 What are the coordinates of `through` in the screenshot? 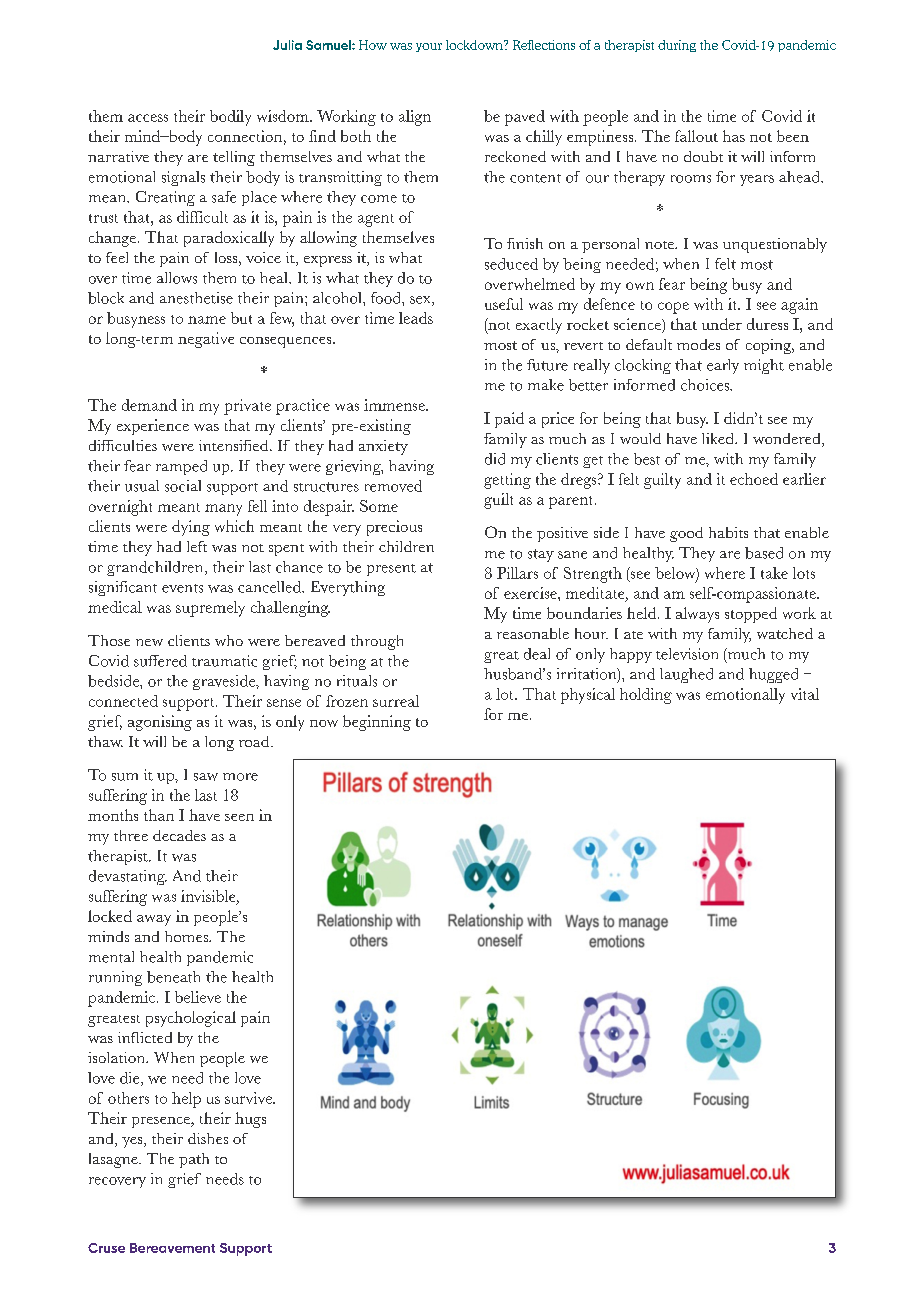 It's located at (377, 642).
